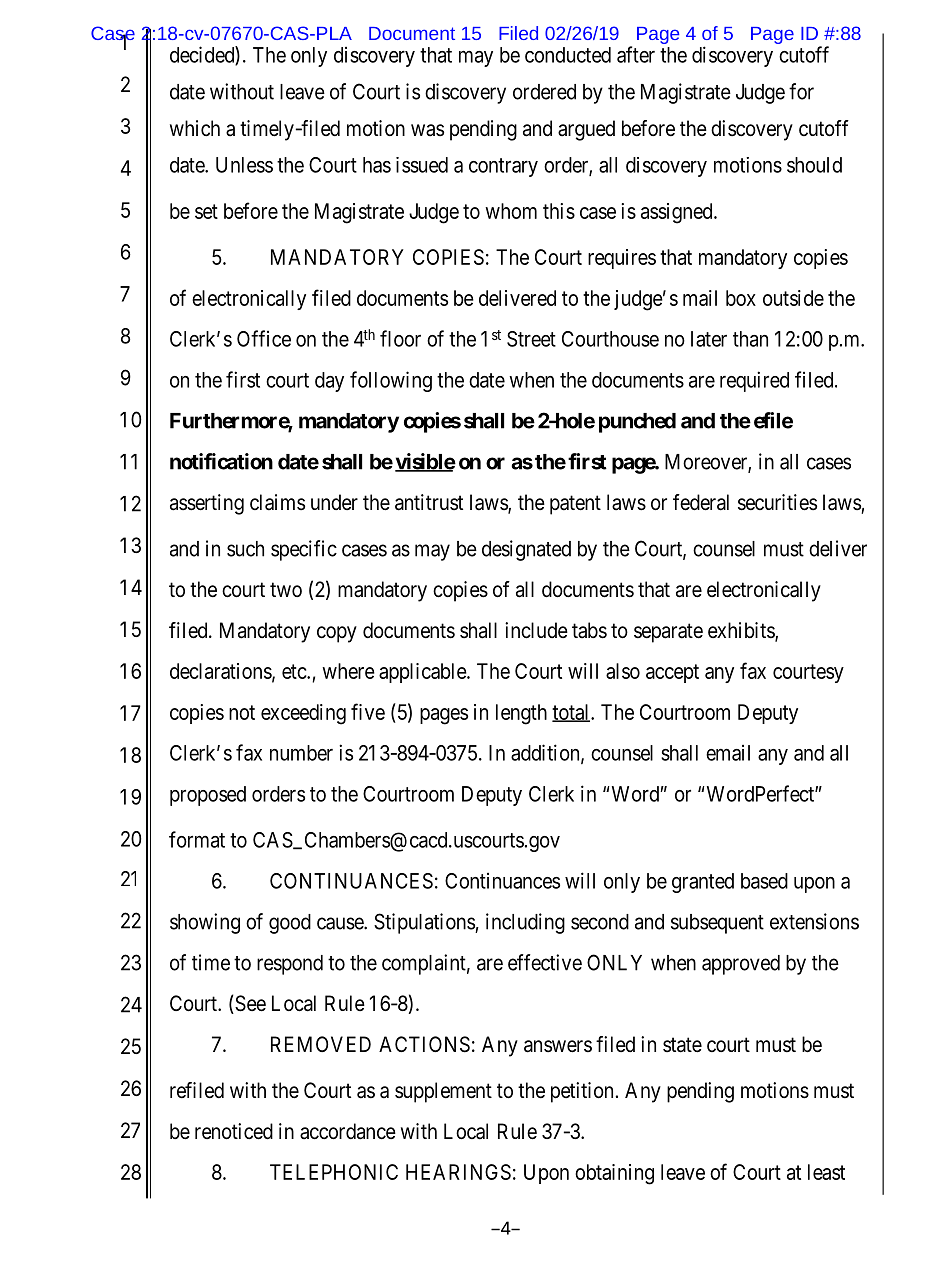 The image size is (952, 1268). I want to click on two, so click(286, 589).
